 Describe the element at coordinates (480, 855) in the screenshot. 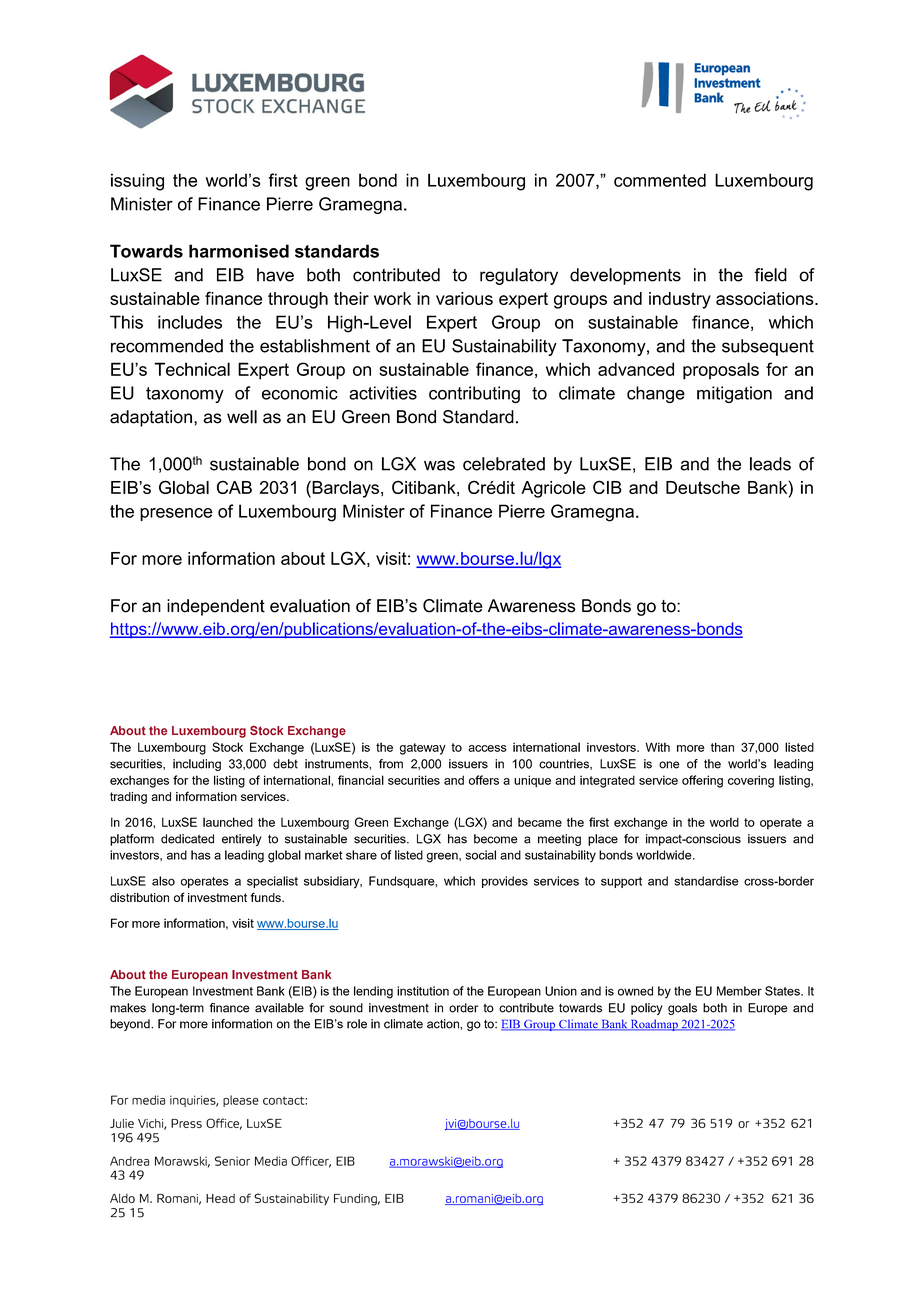

I see `social` at that location.
